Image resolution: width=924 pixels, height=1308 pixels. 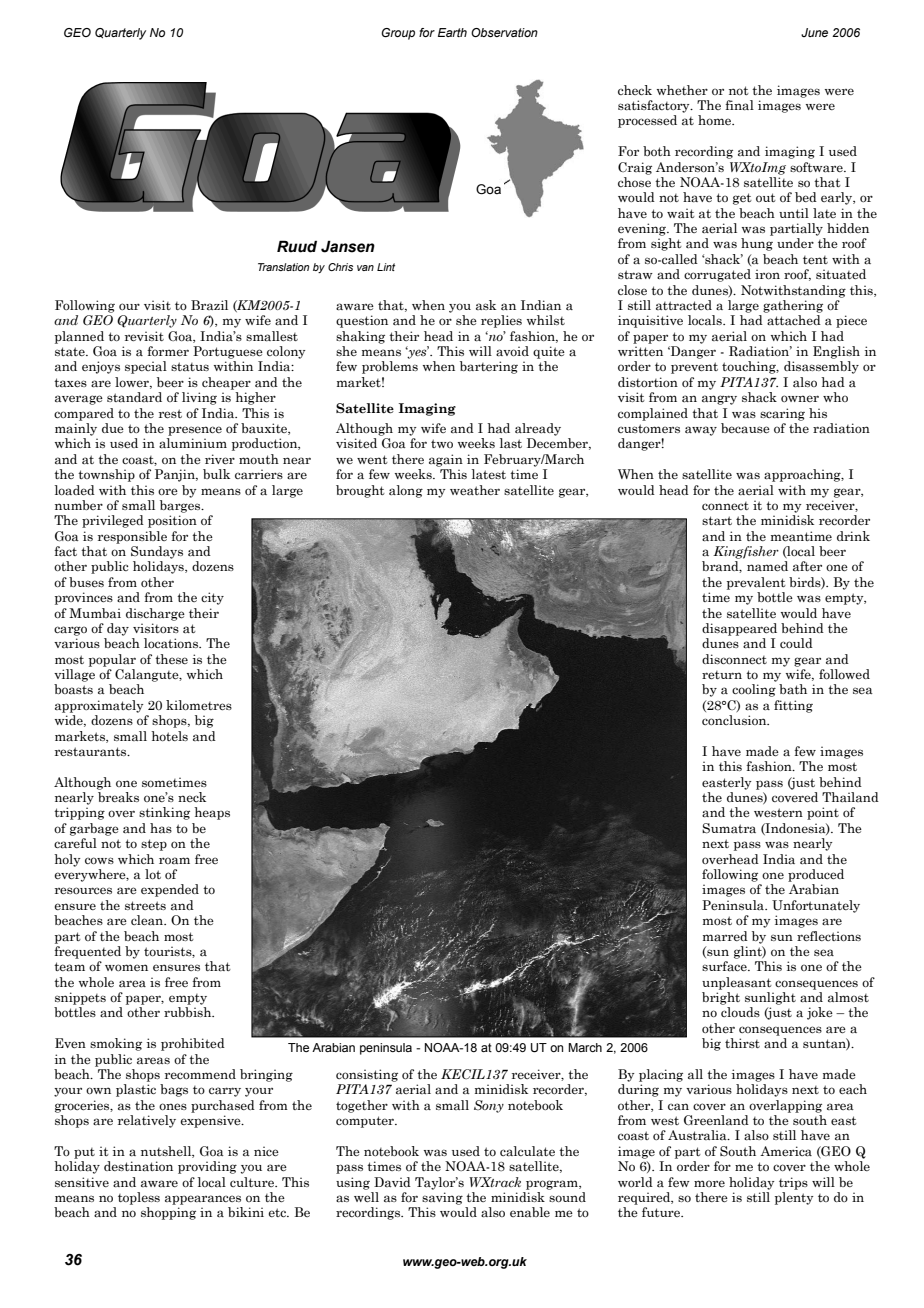 What do you see at coordinates (739, 105) in the page?
I see `final` at bounding box center [739, 105].
